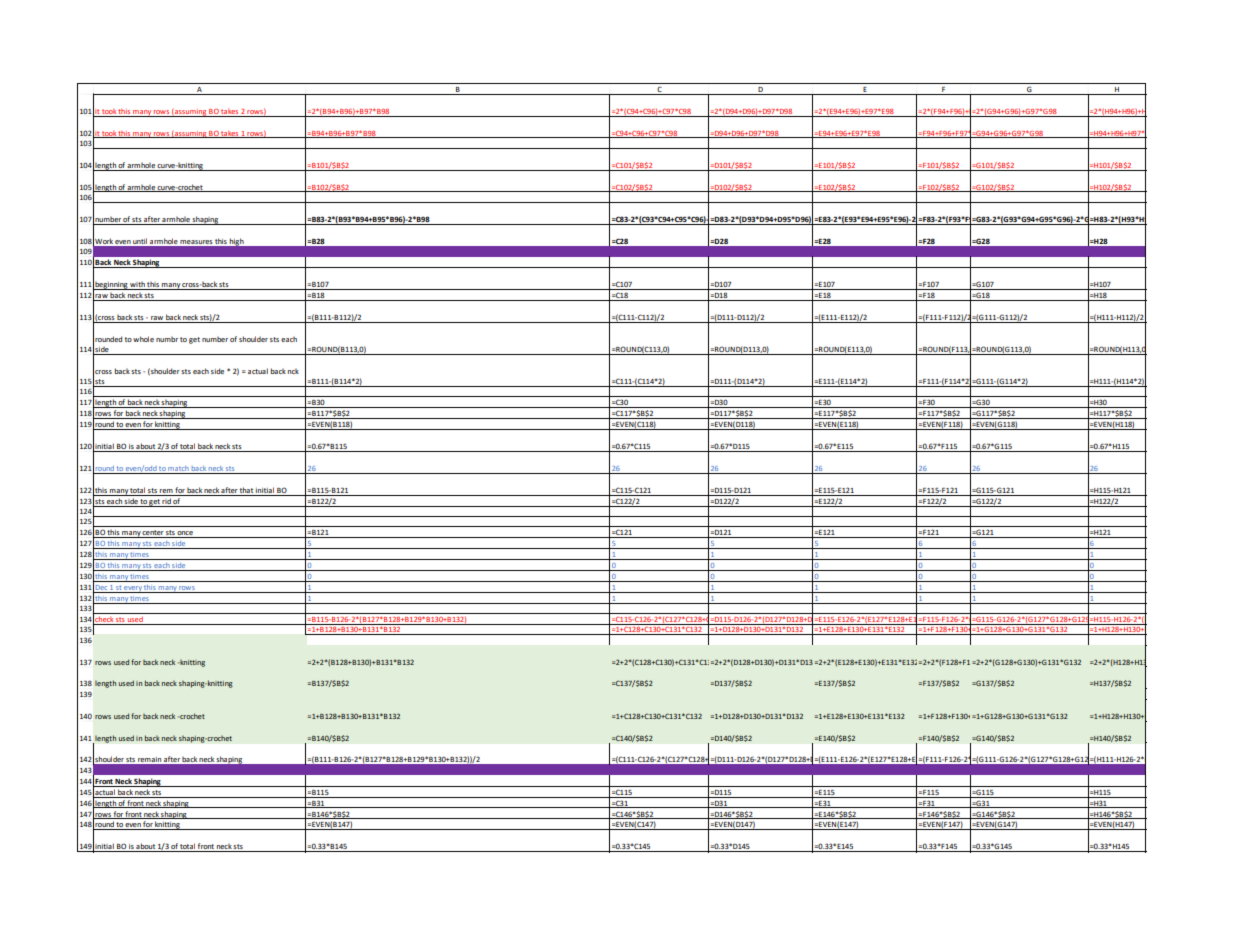  I want to click on once, so click(185, 534).
